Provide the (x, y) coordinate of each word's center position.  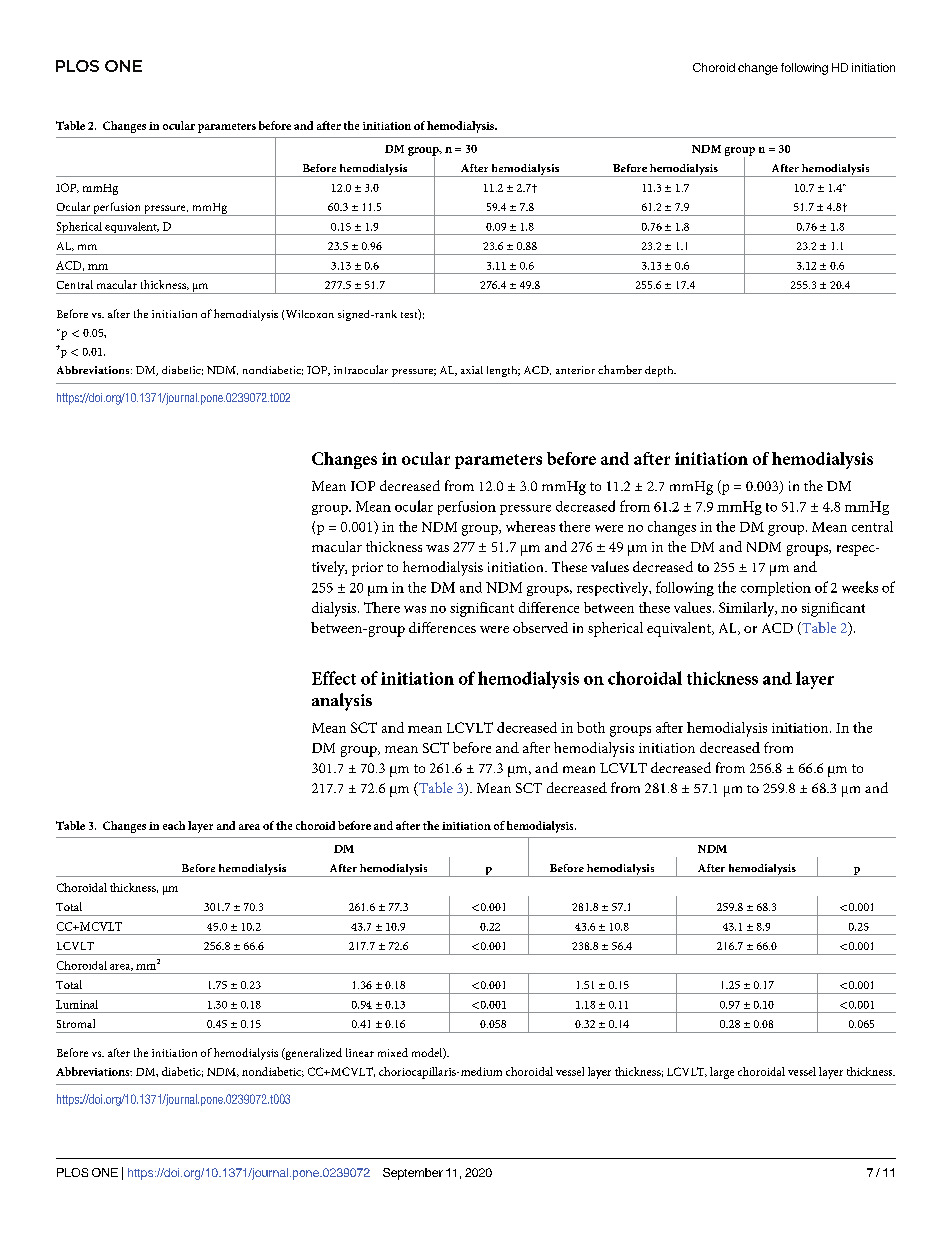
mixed (393, 1052)
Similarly (748, 609)
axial (472, 370)
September (413, 1174)
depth (660, 371)
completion (776, 589)
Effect (334, 678)
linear (360, 1052)
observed (540, 627)
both (591, 727)
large (722, 1073)
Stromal (76, 1023)
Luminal (77, 1004)
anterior (575, 370)
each (174, 825)
